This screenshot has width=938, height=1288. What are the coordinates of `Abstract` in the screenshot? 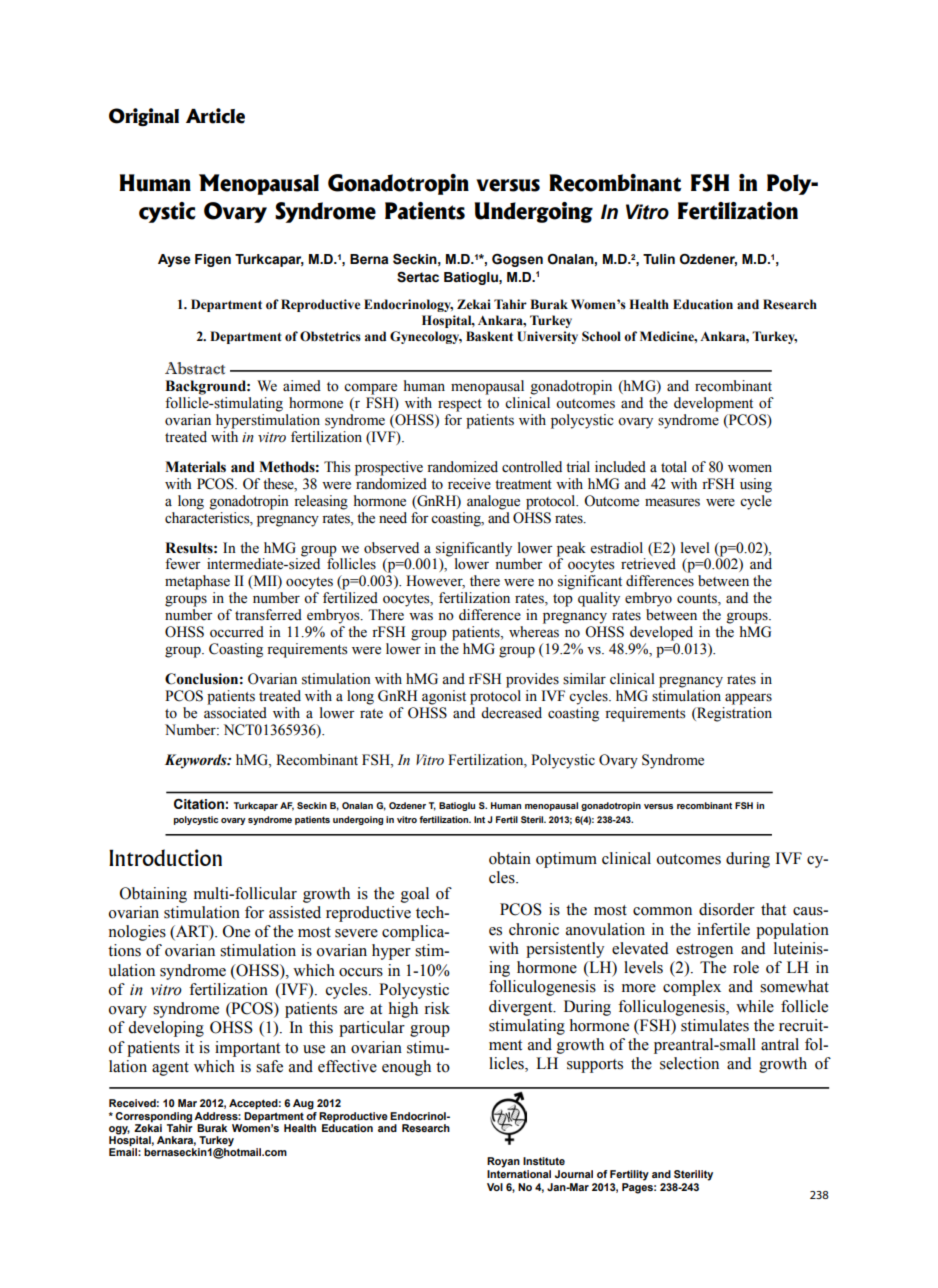 It's located at (195, 368).
